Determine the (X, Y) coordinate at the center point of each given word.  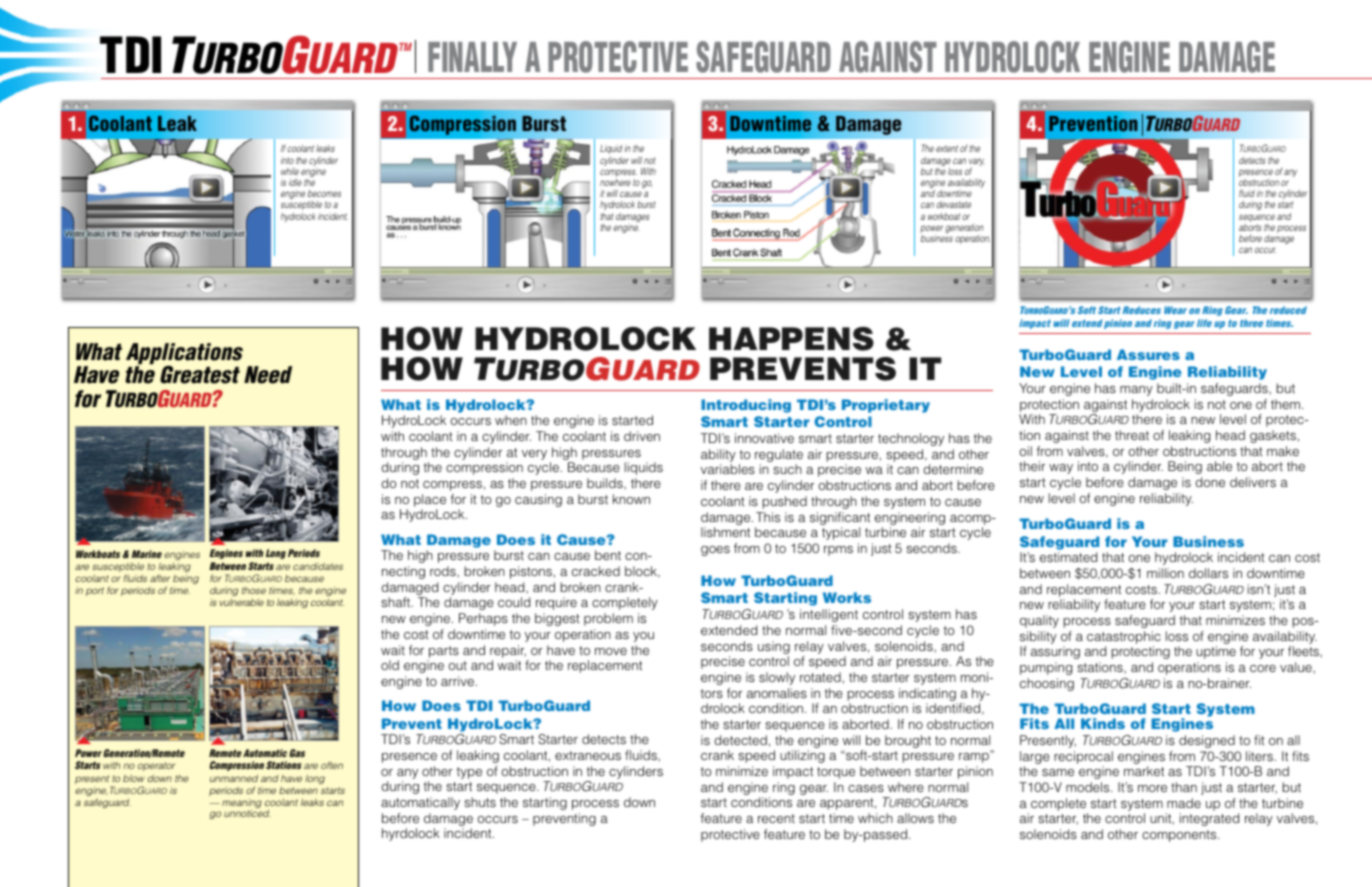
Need (268, 375)
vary (977, 163)
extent (947, 148)
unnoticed (247, 813)
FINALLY (472, 57)
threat (1132, 435)
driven (642, 436)
